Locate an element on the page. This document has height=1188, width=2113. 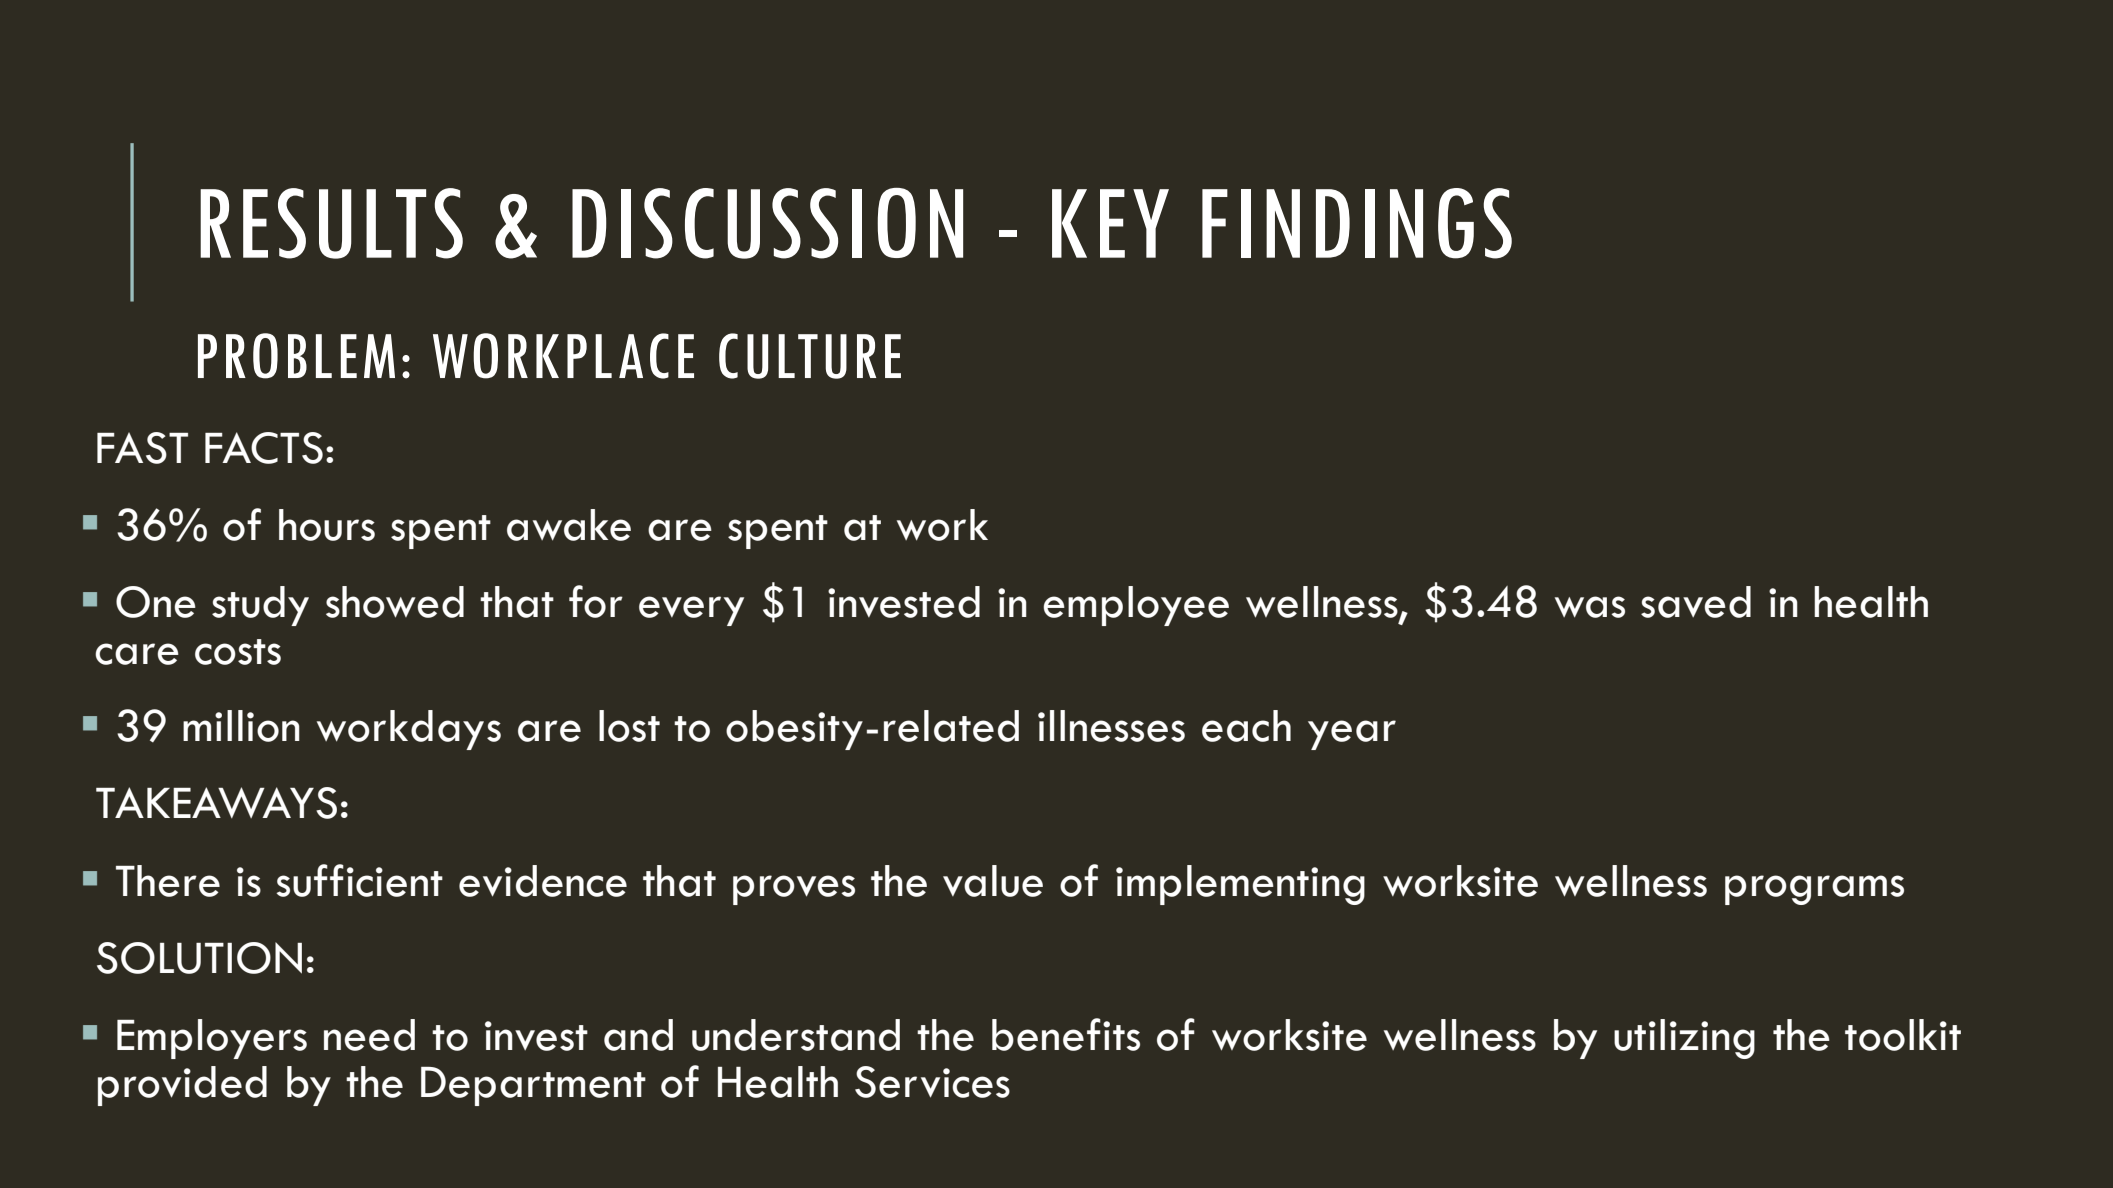
RESULTS is located at coordinates (331, 223).
